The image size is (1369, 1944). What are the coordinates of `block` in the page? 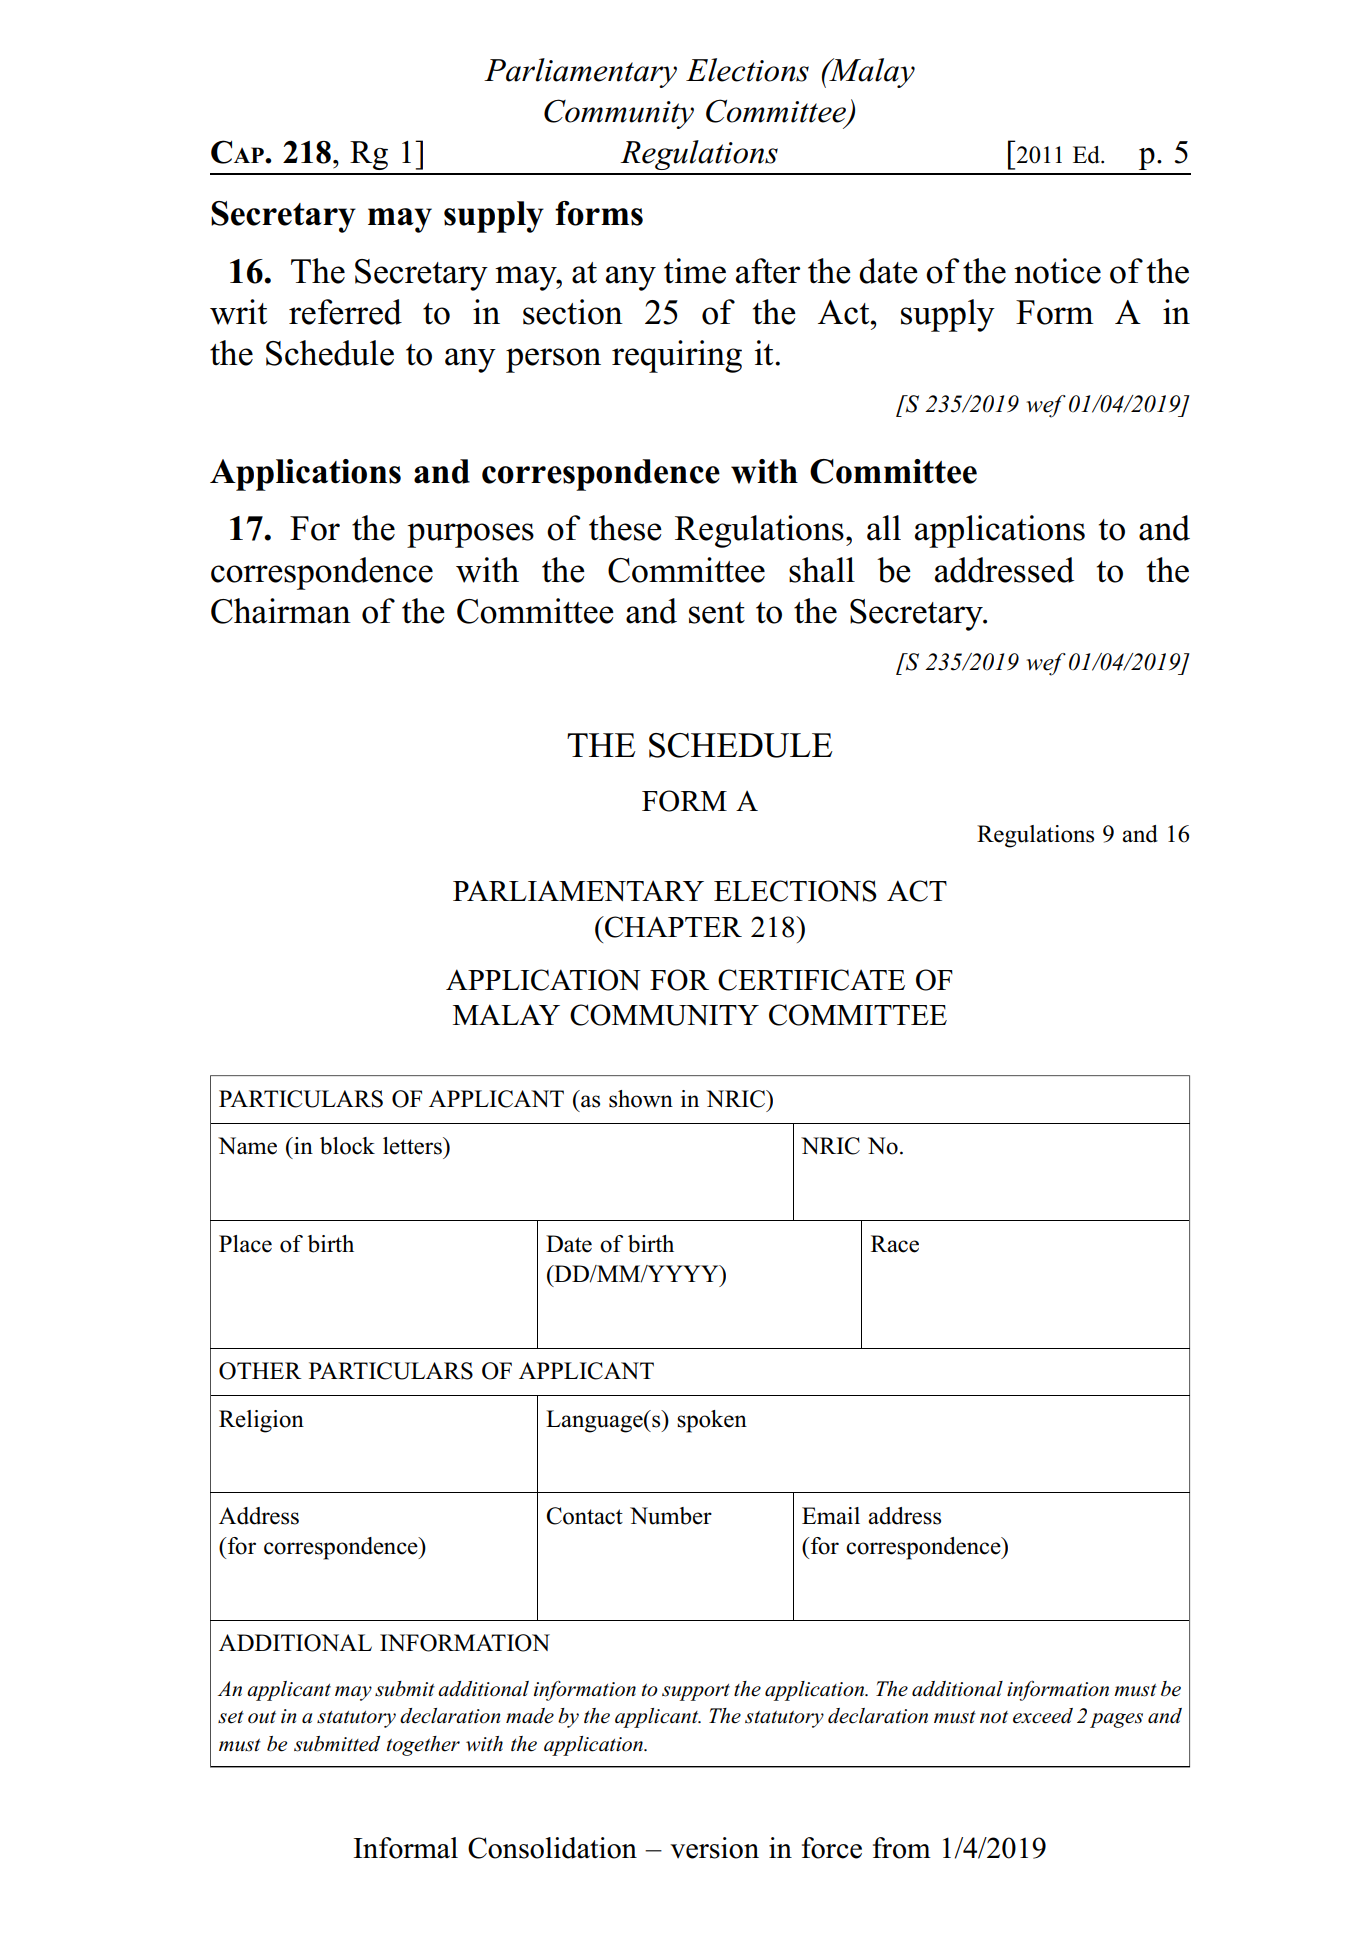 It's located at (347, 1146).
